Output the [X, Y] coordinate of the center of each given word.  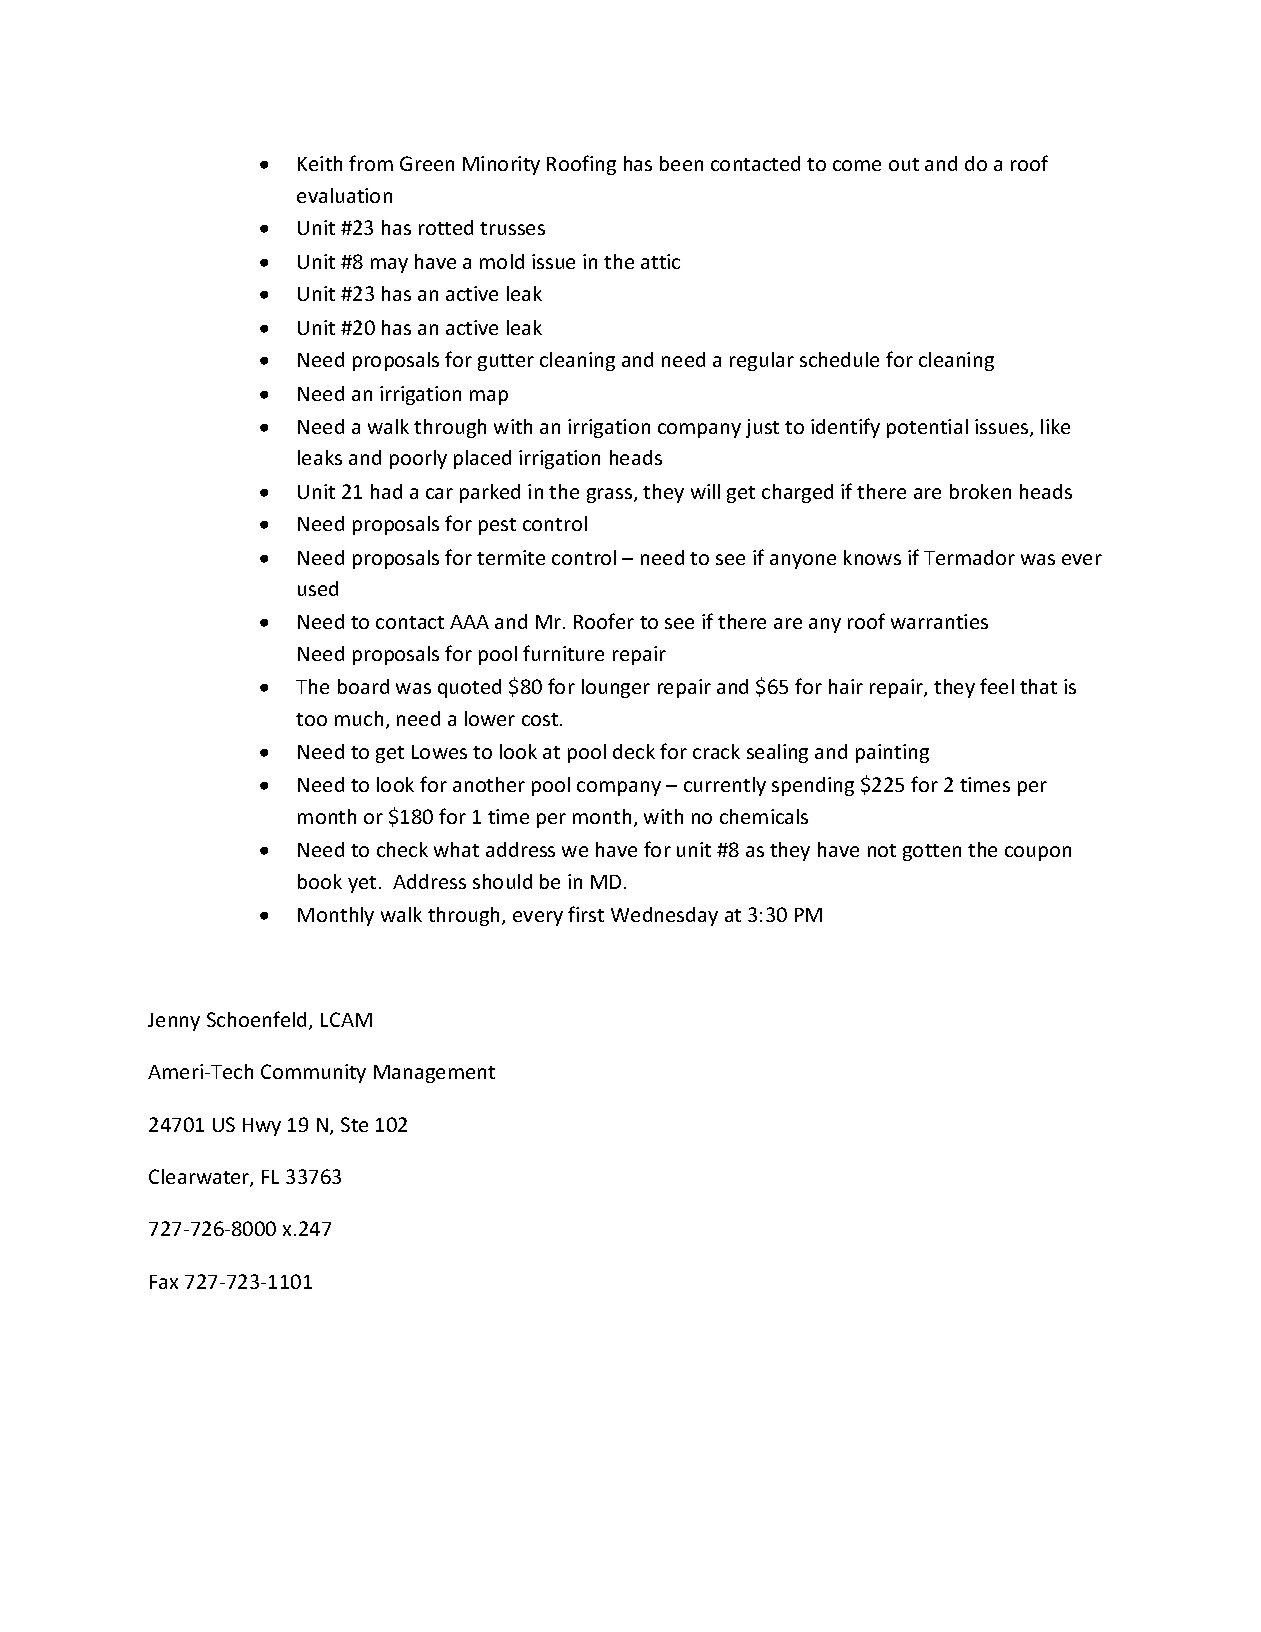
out [904, 164]
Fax [164, 1282]
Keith [320, 163]
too [311, 719]
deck [634, 751]
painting [892, 753]
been [681, 163]
